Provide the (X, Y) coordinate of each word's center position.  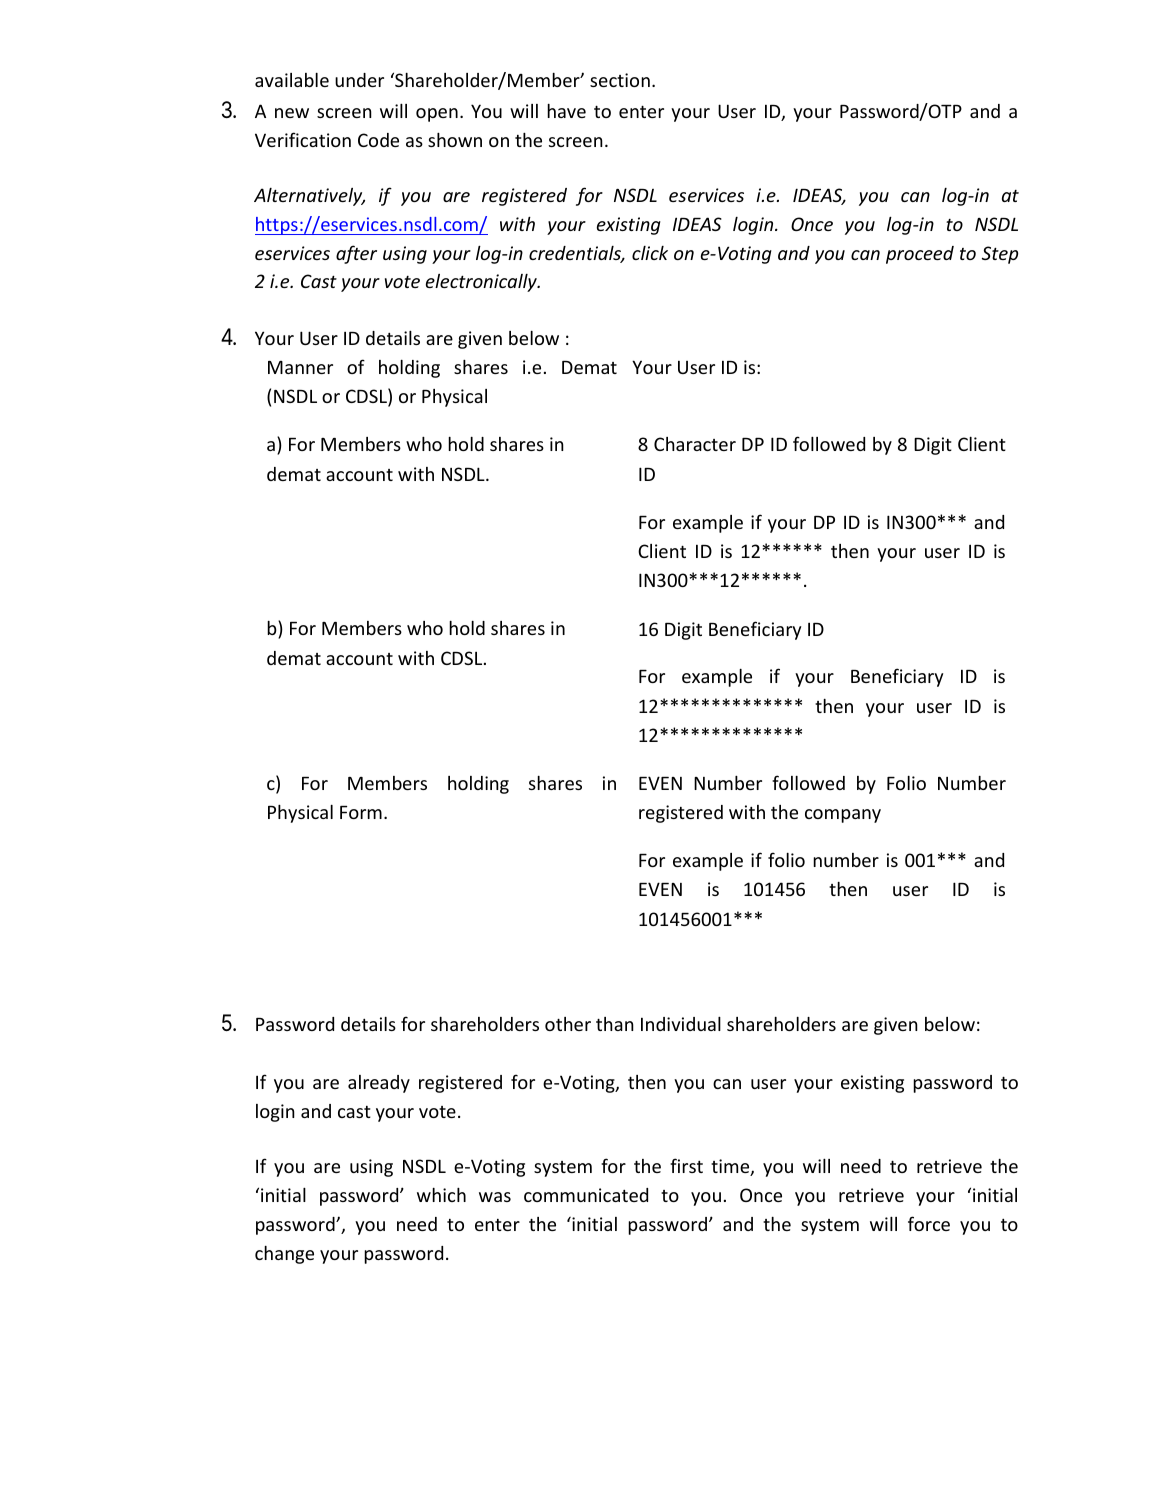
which (441, 1195)
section (620, 80)
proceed (920, 255)
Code (378, 140)
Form (361, 812)
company (843, 816)
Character (695, 444)
